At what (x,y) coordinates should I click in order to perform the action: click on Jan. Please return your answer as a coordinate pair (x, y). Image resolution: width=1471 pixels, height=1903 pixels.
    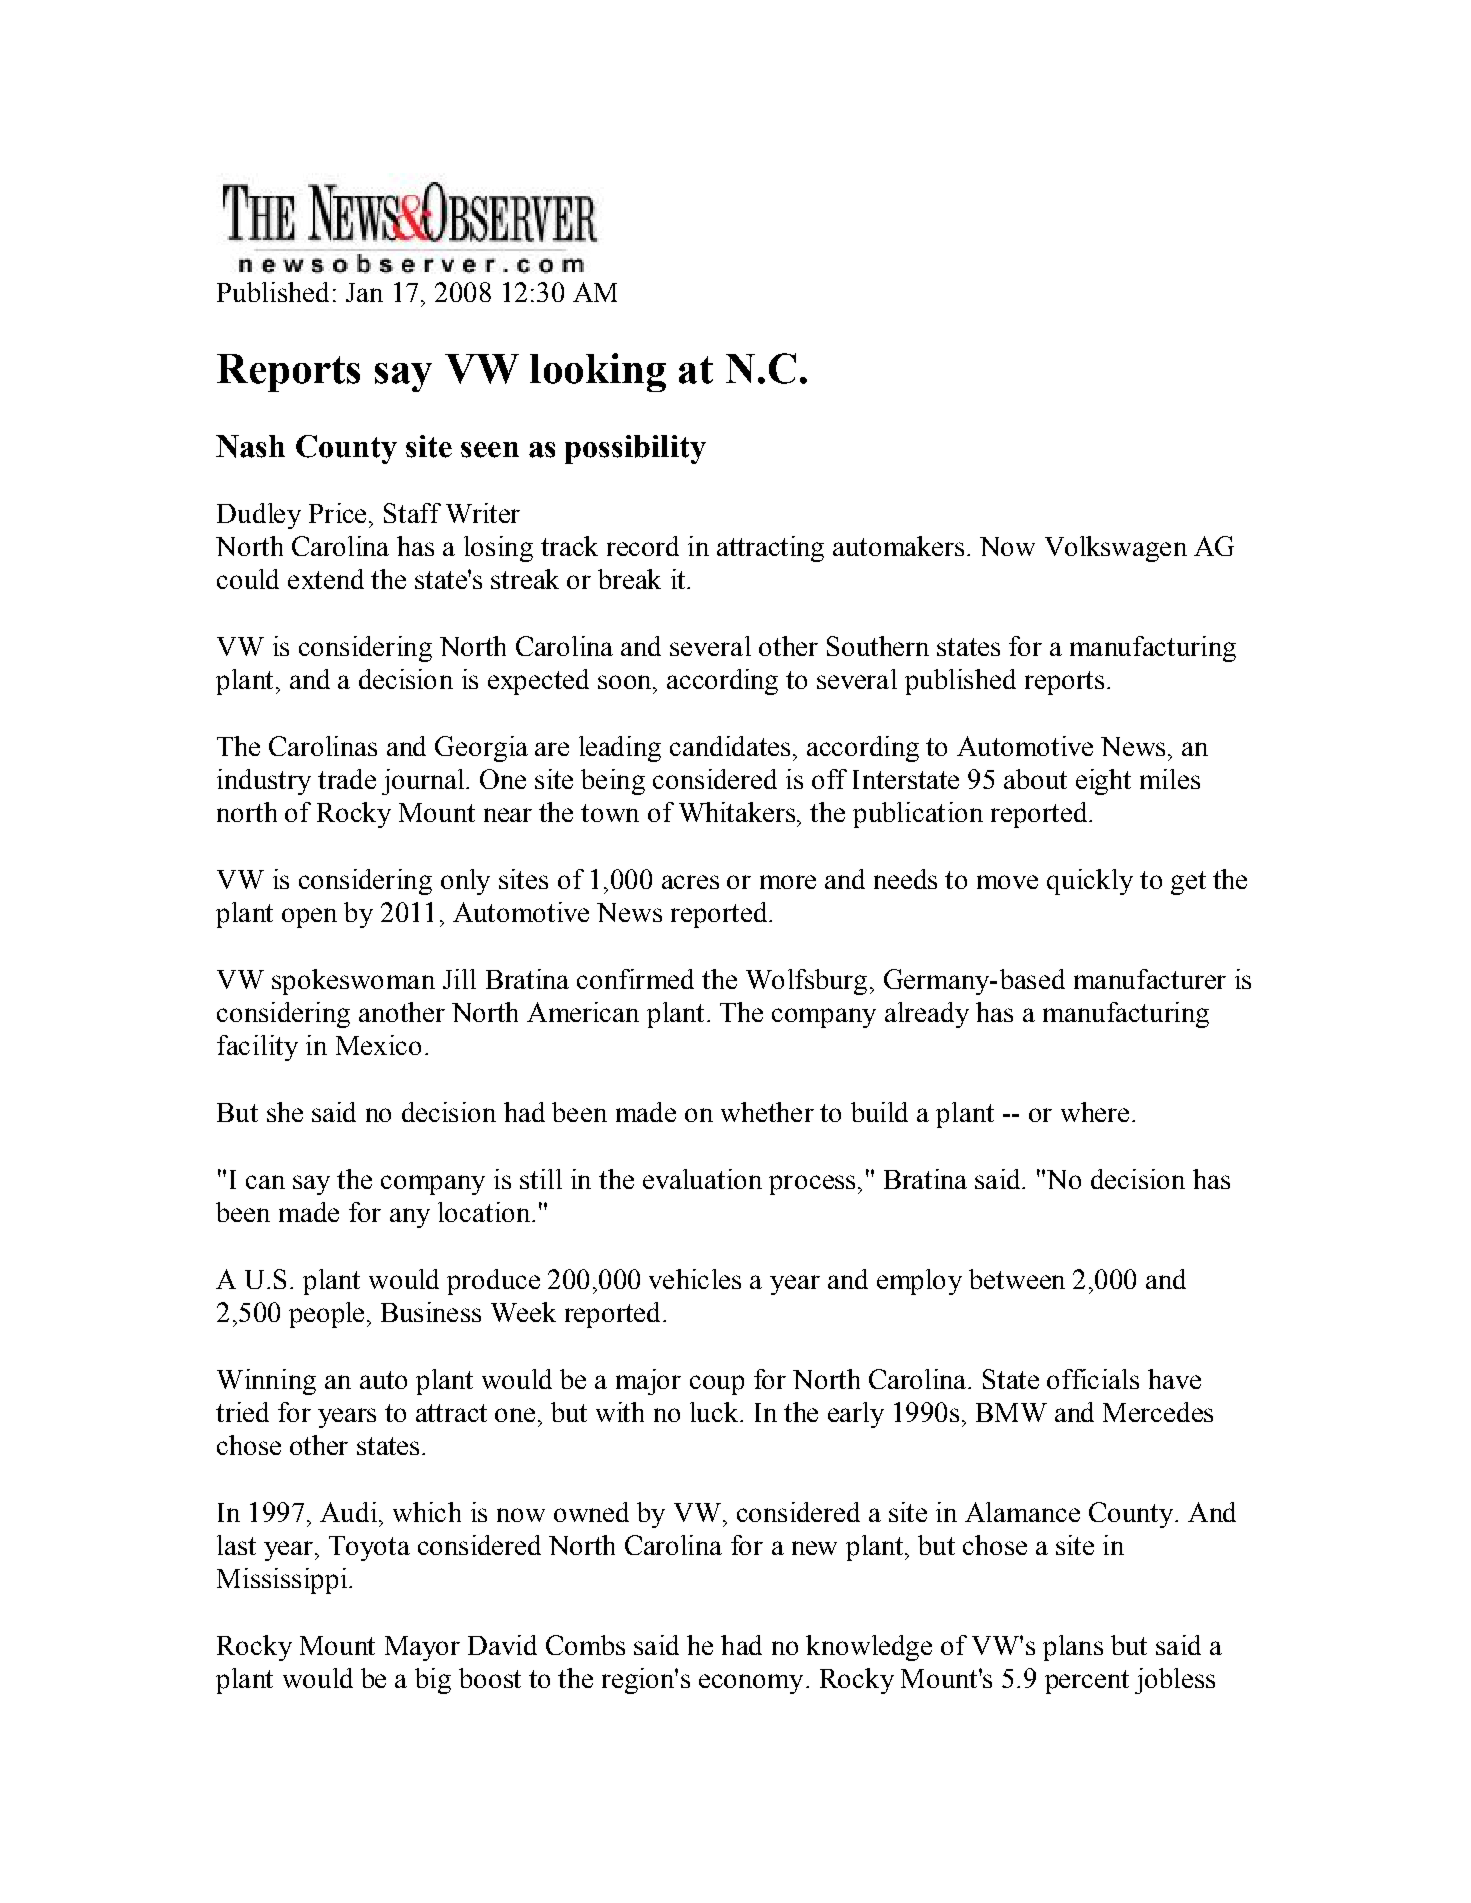
    Looking at the image, I should click on (364, 292).
